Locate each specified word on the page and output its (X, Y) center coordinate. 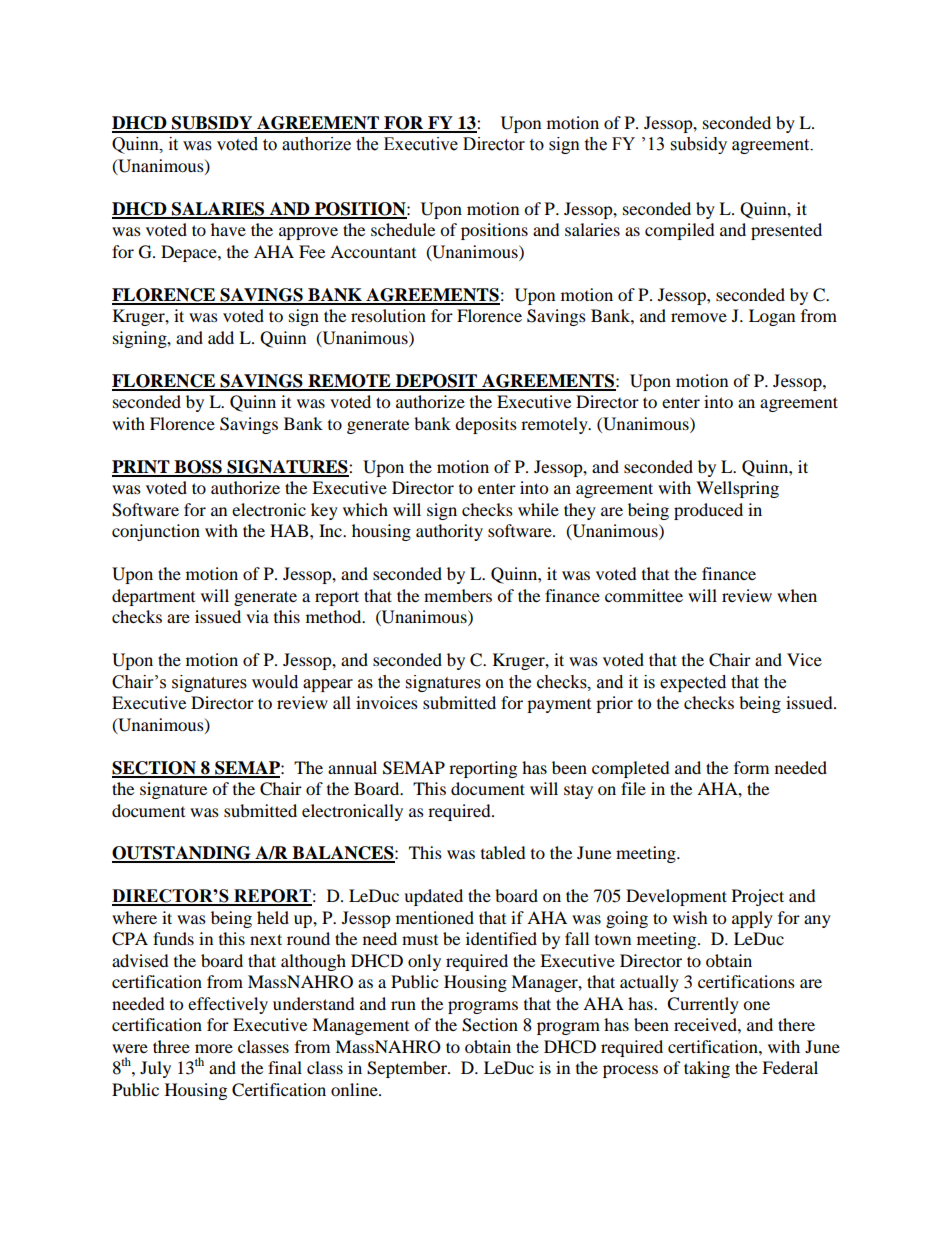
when (797, 595)
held (273, 917)
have (228, 229)
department (153, 597)
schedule (403, 229)
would (275, 682)
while (538, 509)
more (214, 1048)
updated (433, 897)
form (751, 767)
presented (786, 231)
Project (758, 897)
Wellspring (737, 489)
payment (559, 706)
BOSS (198, 468)
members (458, 595)
